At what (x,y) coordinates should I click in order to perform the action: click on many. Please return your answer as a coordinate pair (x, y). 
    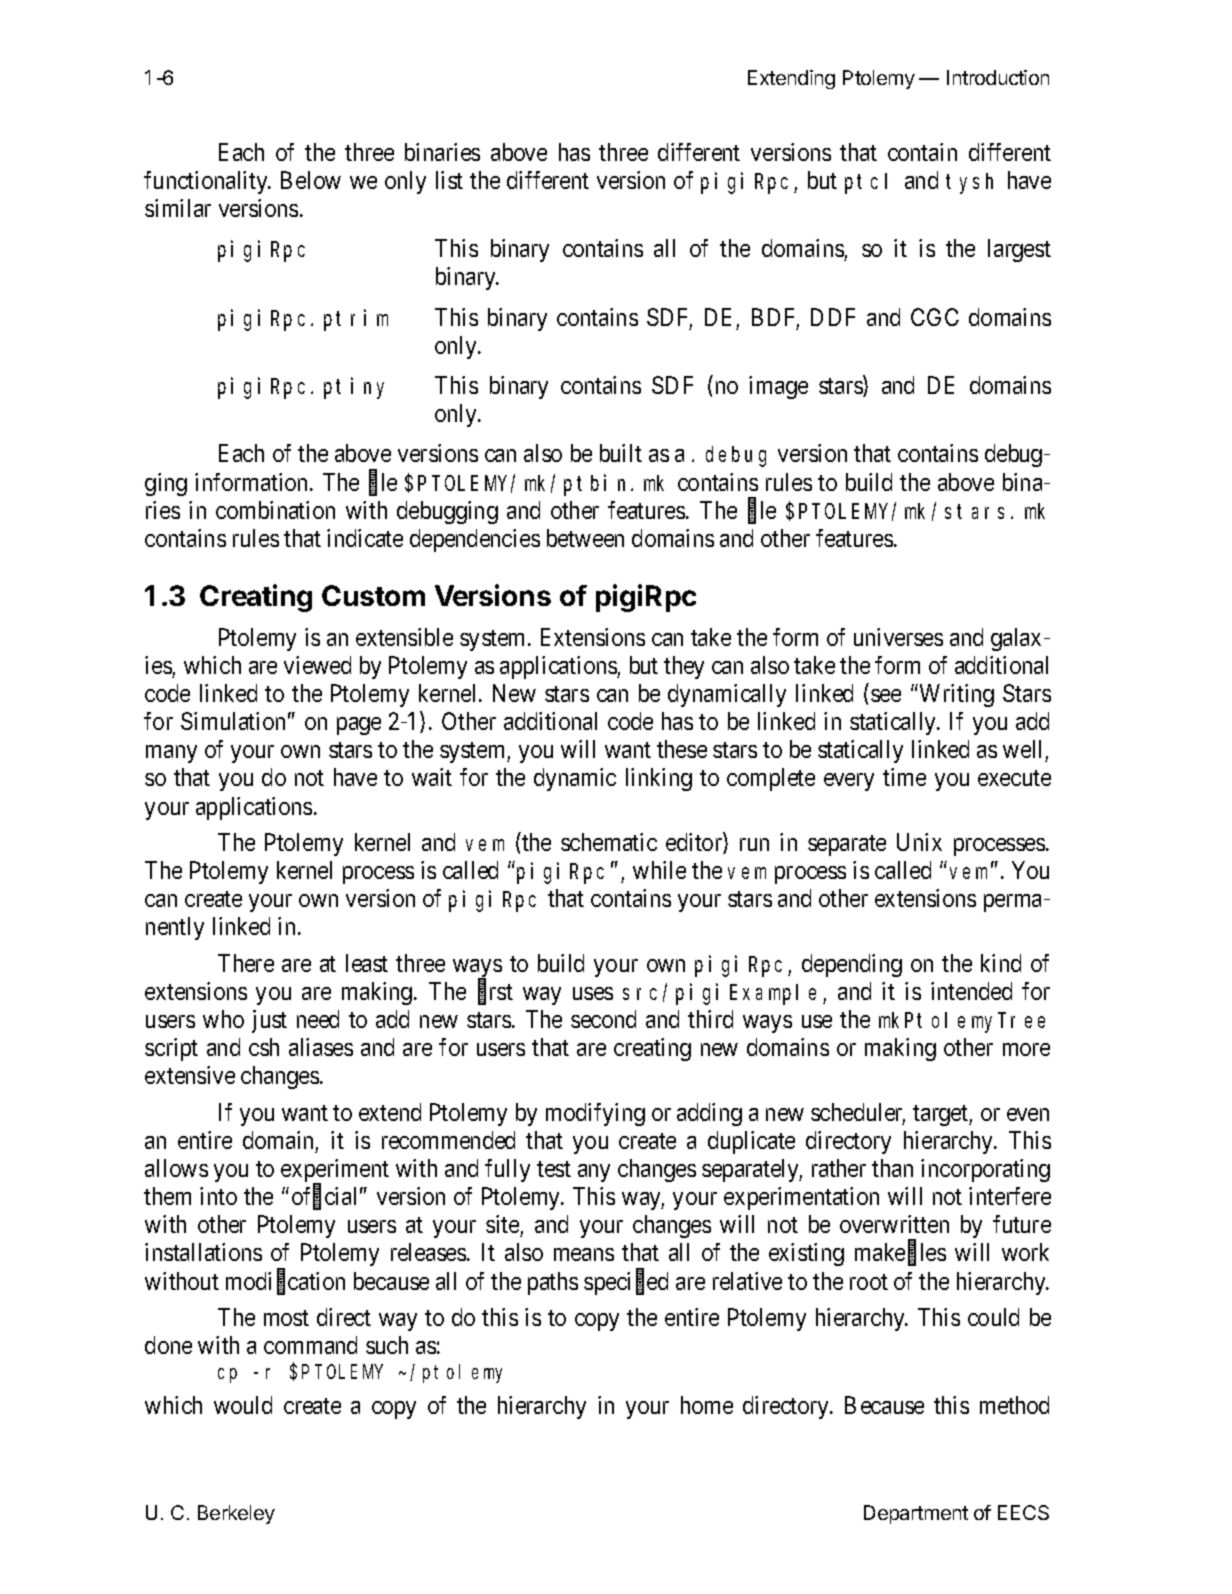
    Looking at the image, I should click on (171, 754).
